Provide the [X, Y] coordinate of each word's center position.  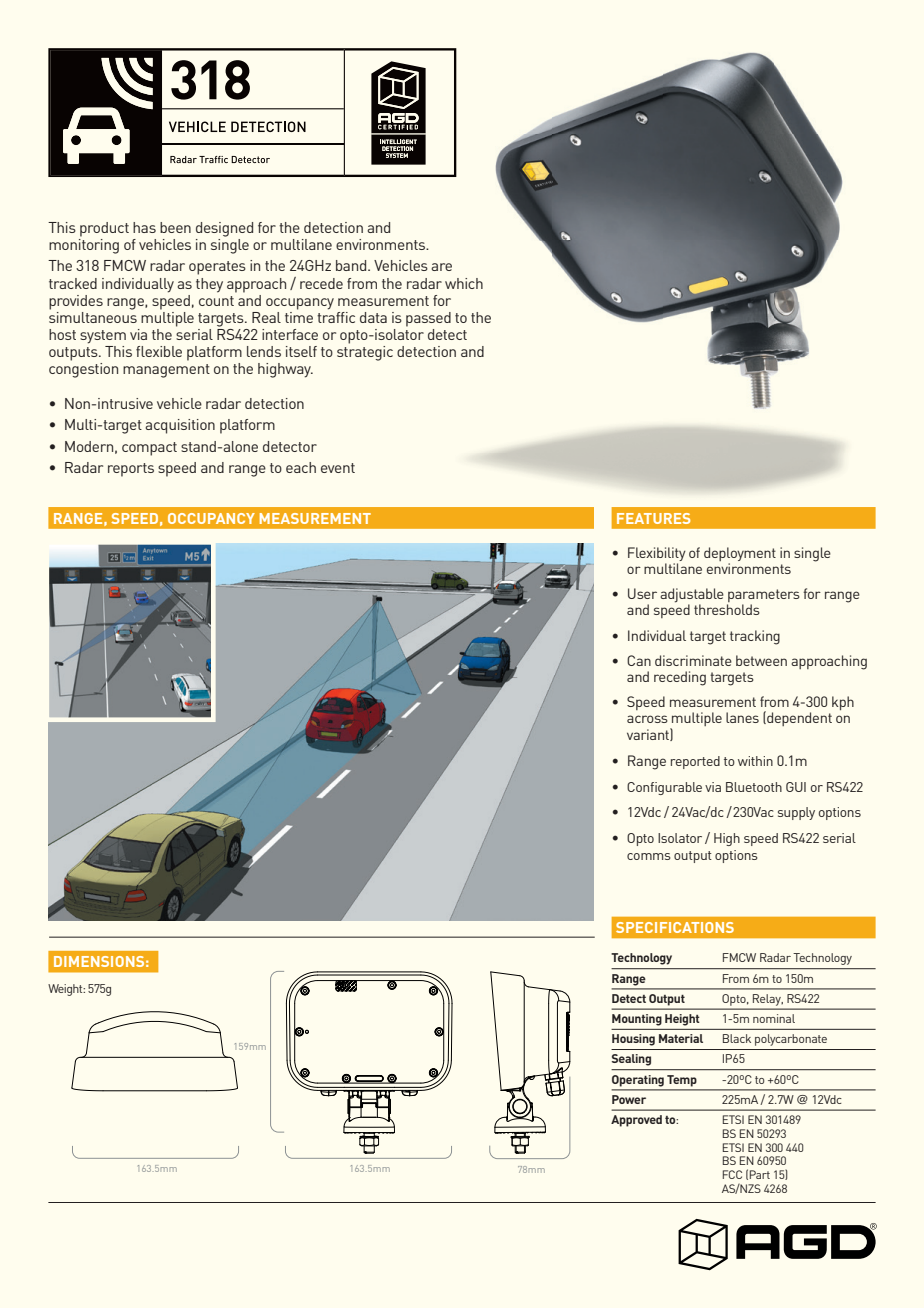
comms [649, 856]
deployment [740, 554]
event [338, 468]
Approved [636, 1121]
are [441, 267]
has [144, 227]
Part [760, 1174]
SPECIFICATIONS [675, 927]
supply [796, 813]
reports [131, 470]
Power [629, 1099]
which [464, 283]
